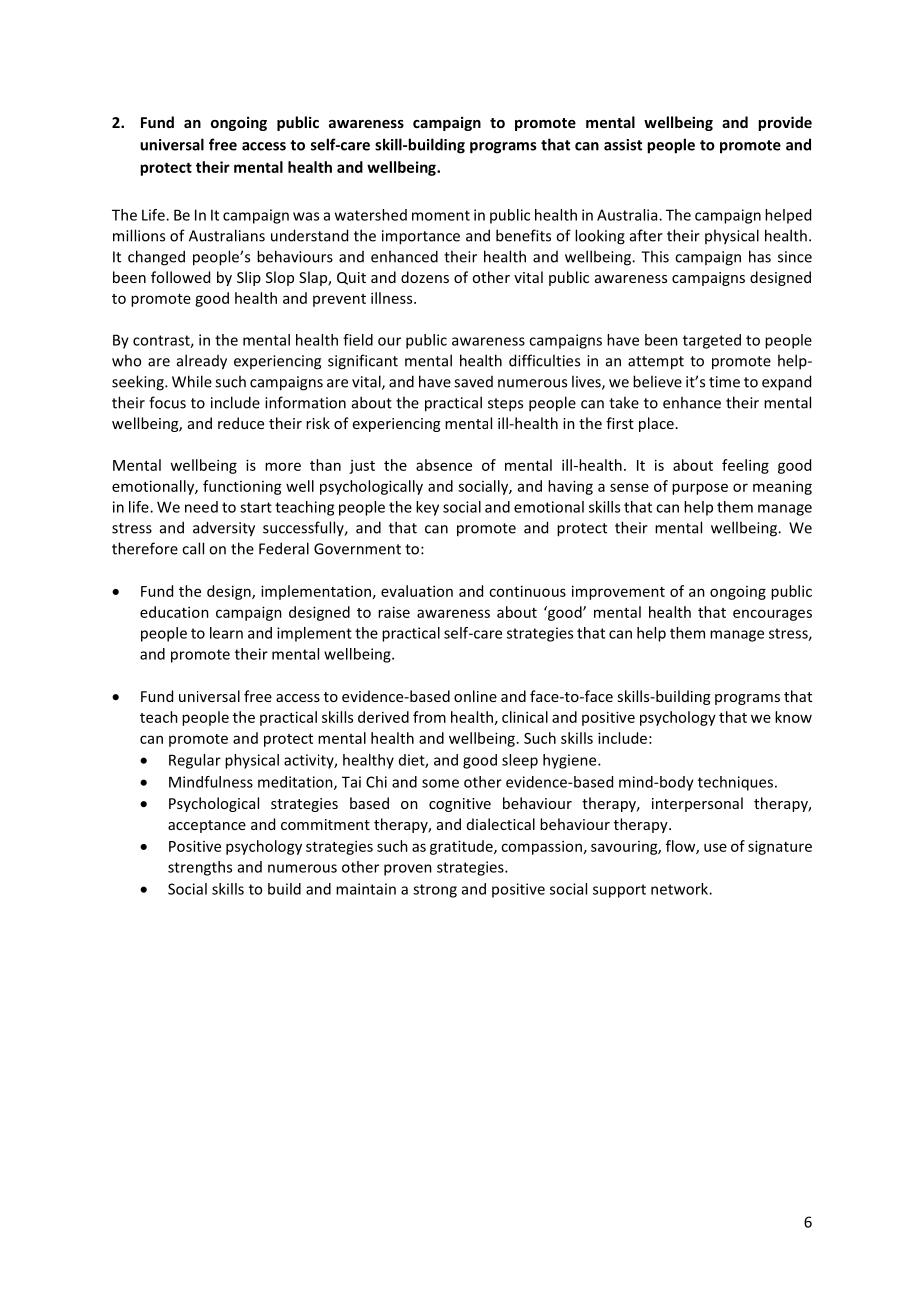 Image resolution: width=924 pixels, height=1308 pixels. Describe the element at coordinates (201, 507) in the screenshot. I see `need` at that location.
